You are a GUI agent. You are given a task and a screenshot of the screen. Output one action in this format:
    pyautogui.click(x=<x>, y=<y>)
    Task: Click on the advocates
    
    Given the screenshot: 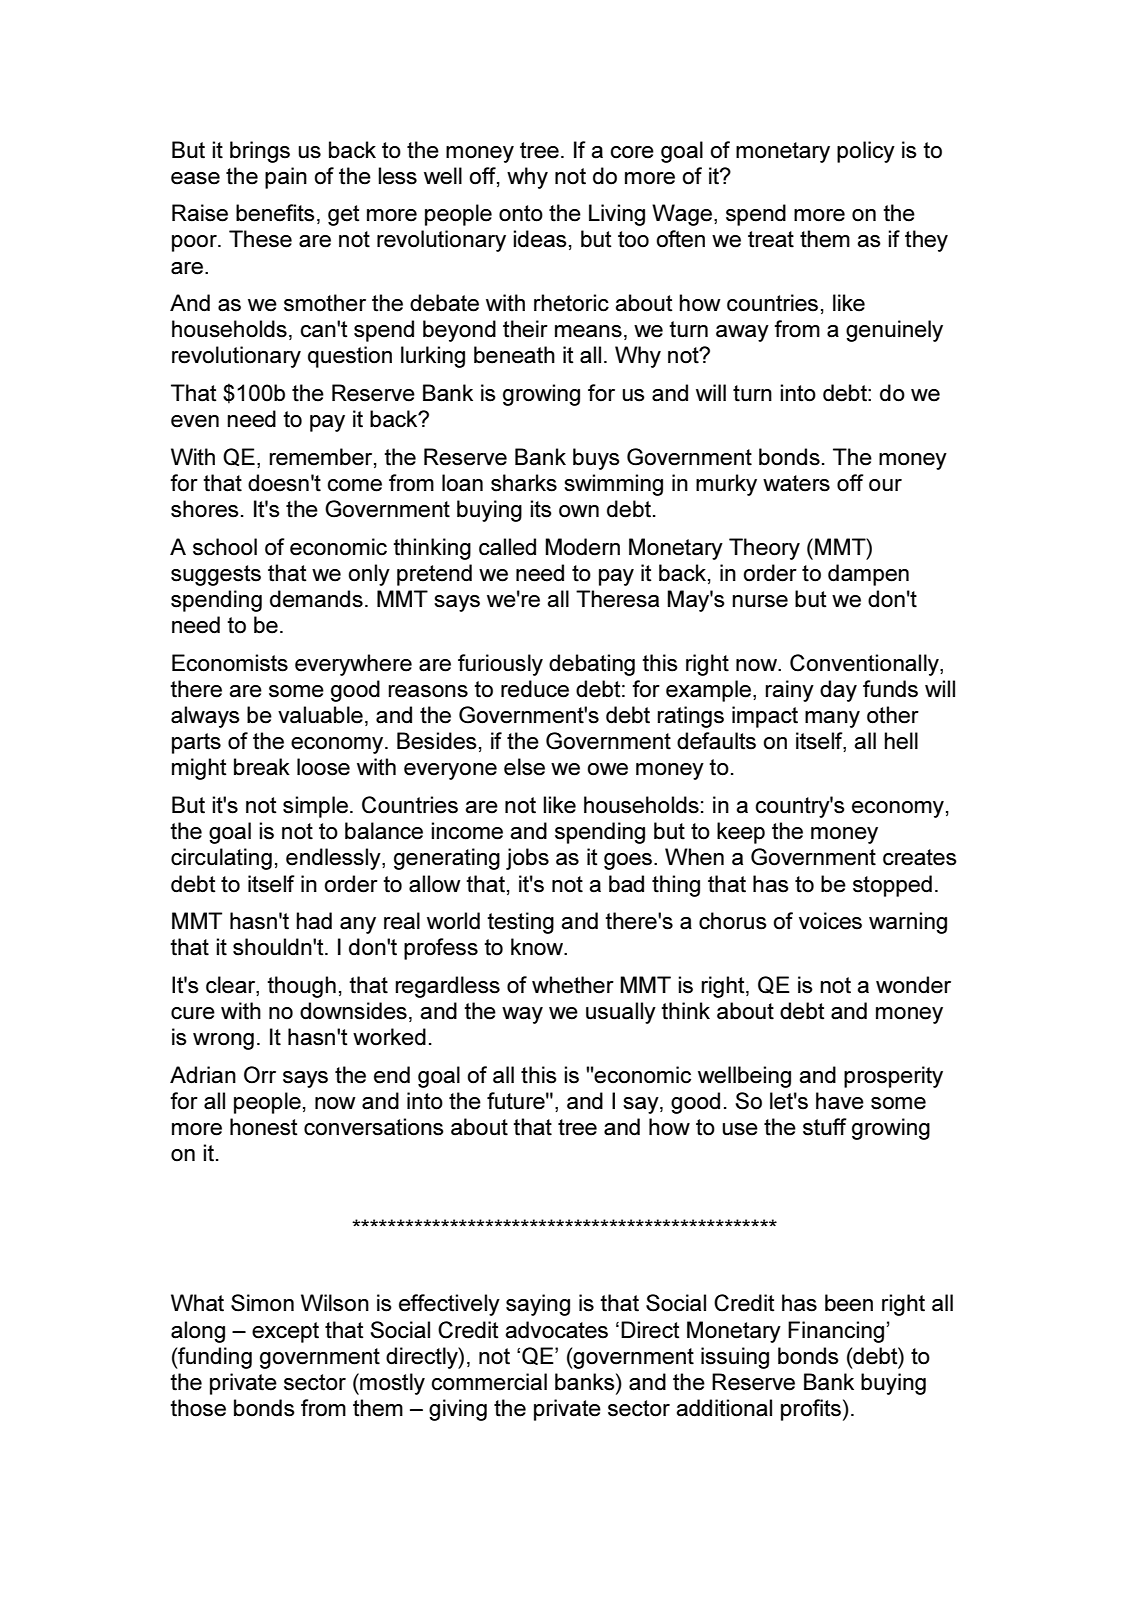 What is the action you would take?
    pyautogui.click(x=557, y=1330)
